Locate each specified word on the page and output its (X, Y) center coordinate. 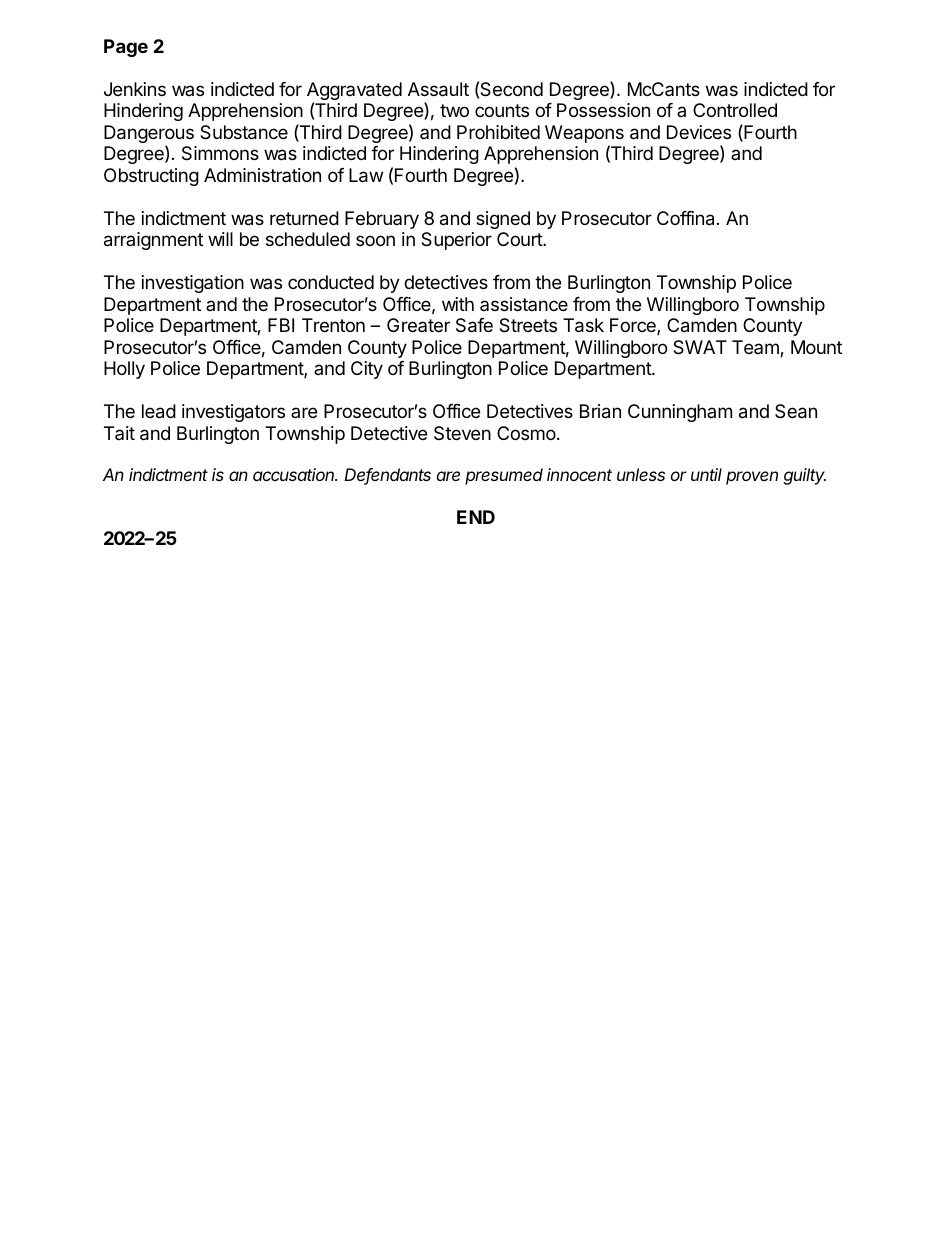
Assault (438, 89)
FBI (281, 325)
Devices (699, 132)
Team (756, 348)
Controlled (735, 110)
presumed (504, 476)
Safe (474, 325)
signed (503, 220)
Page (126, 48)
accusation (295, 474)
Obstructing (151, 177)
